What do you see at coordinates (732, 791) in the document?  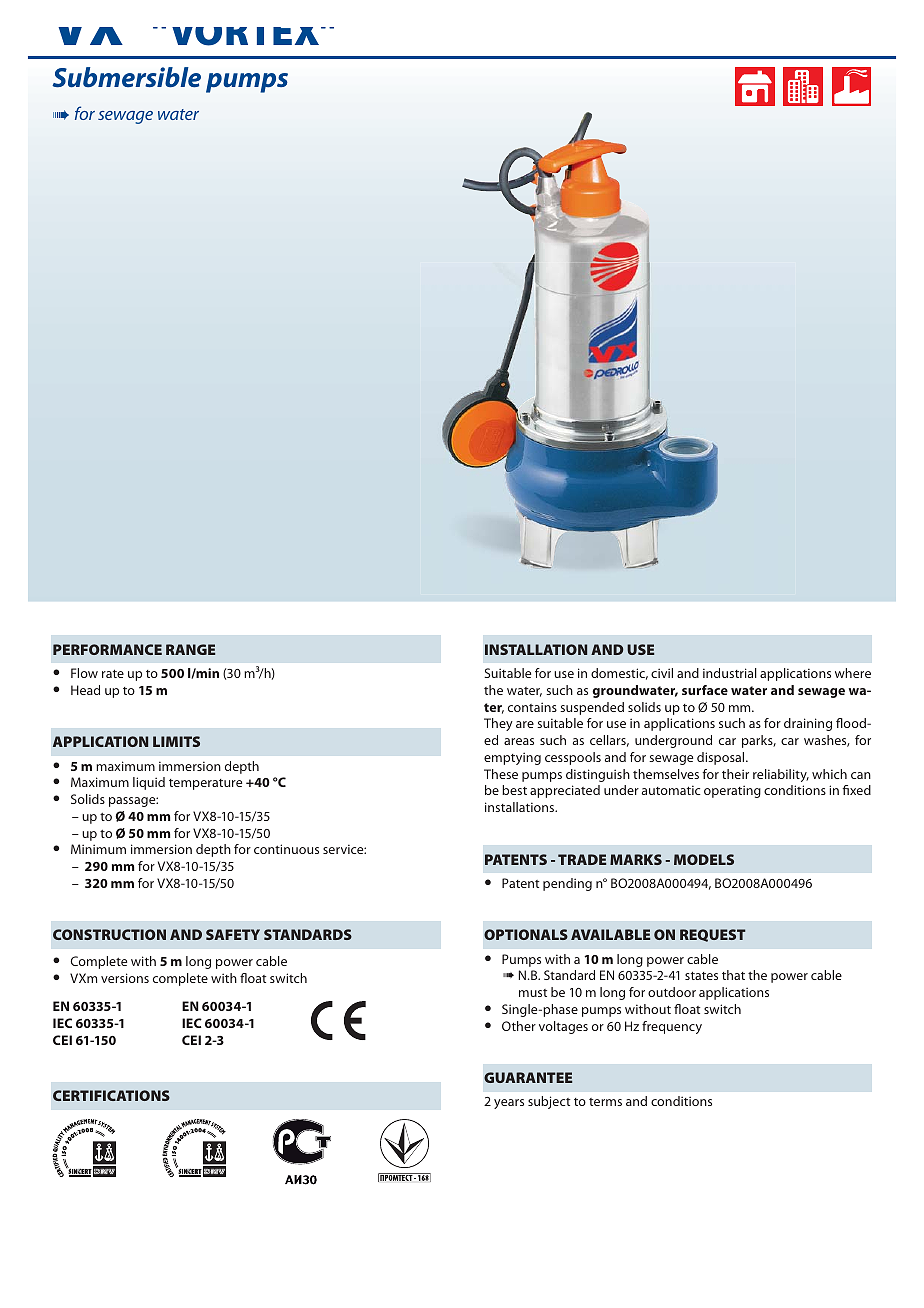 I see `operating` at bounding box center [732, 791].
